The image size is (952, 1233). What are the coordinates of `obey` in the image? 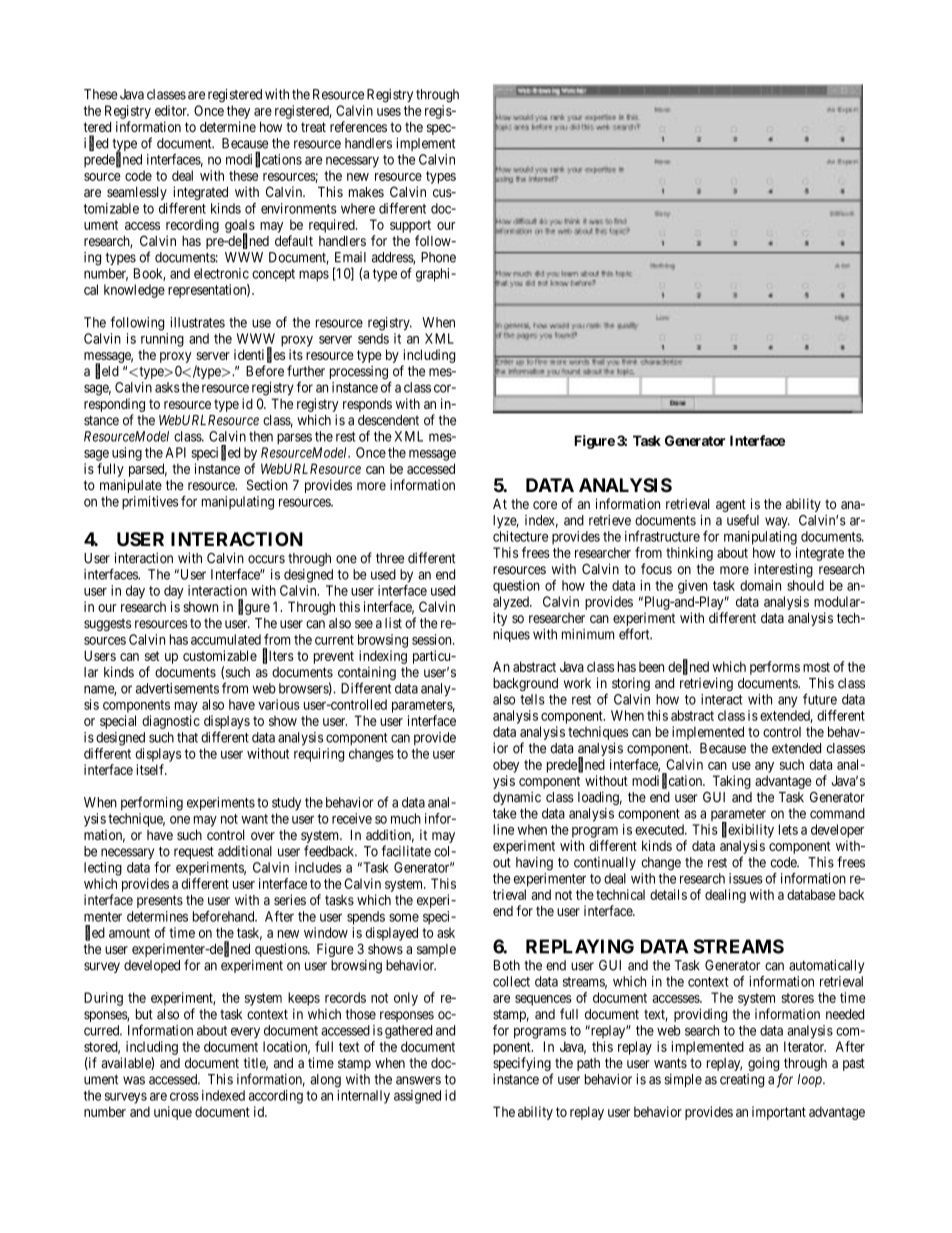 It's located at (506, 766).
